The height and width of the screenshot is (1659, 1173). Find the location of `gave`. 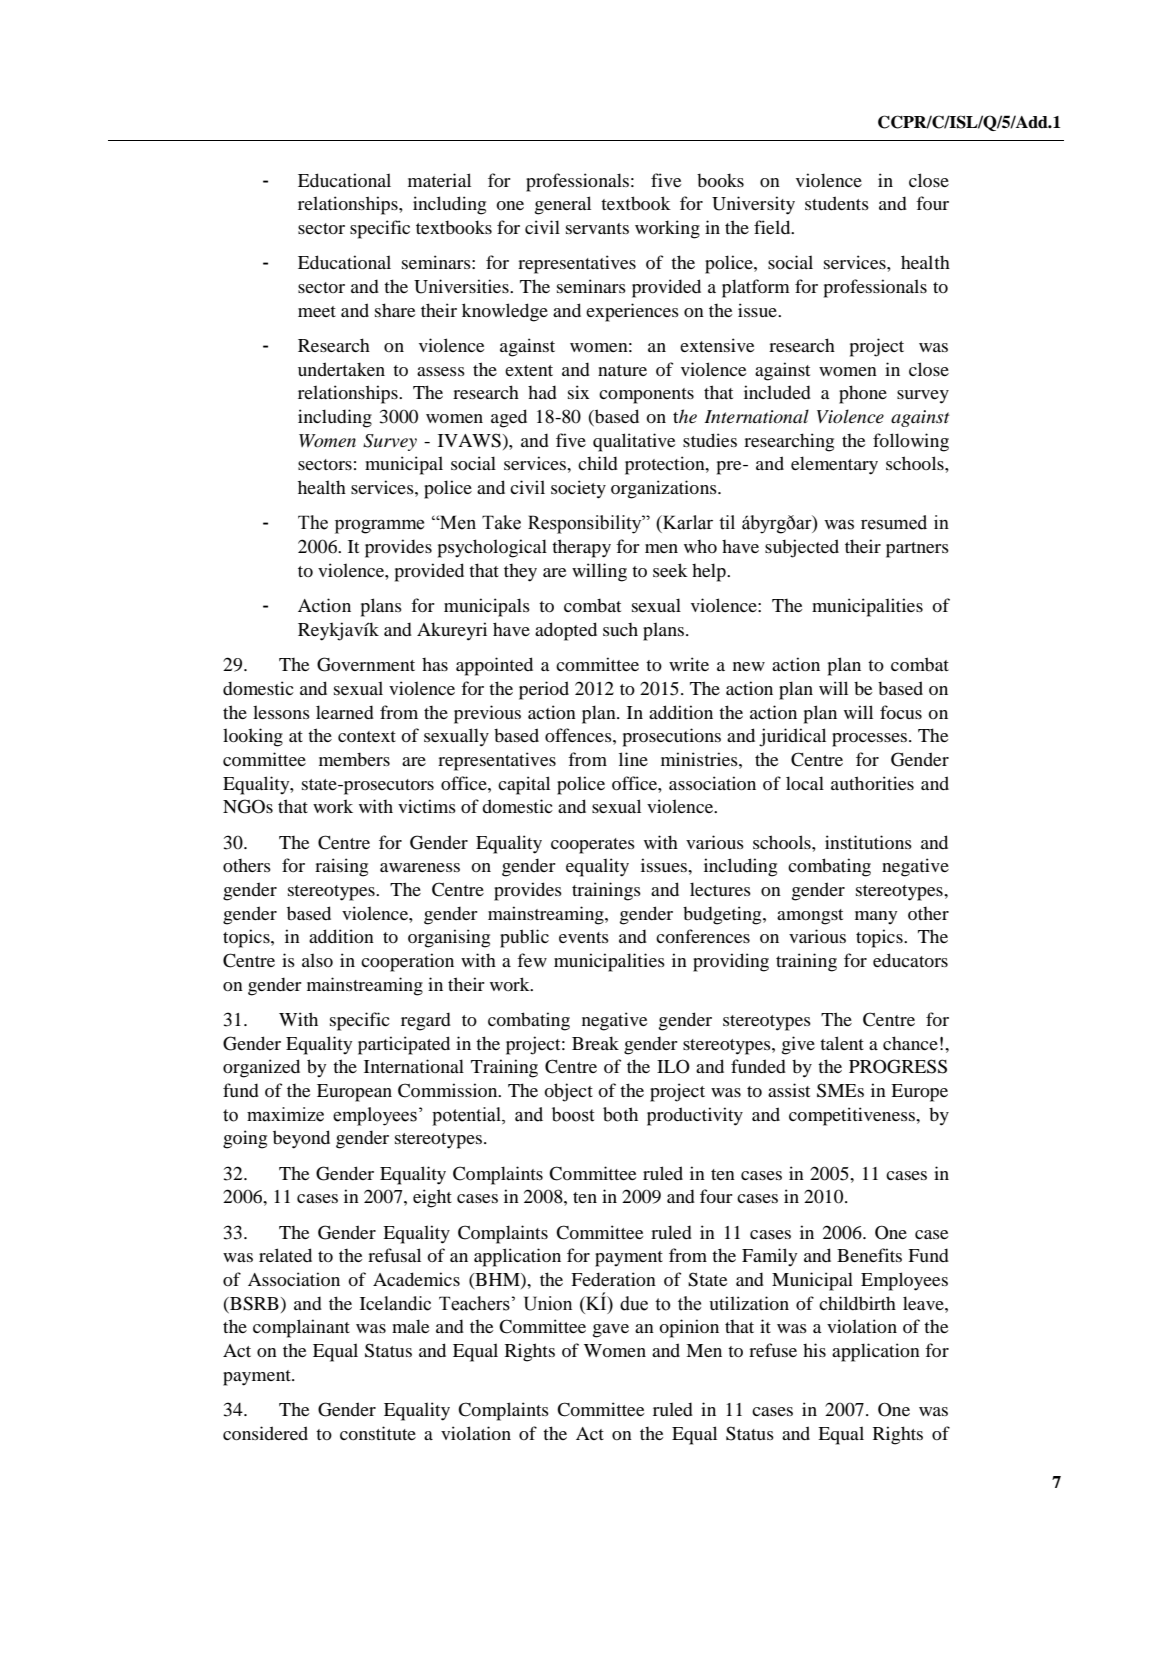

gave is located at coordinates (611, 1331).
